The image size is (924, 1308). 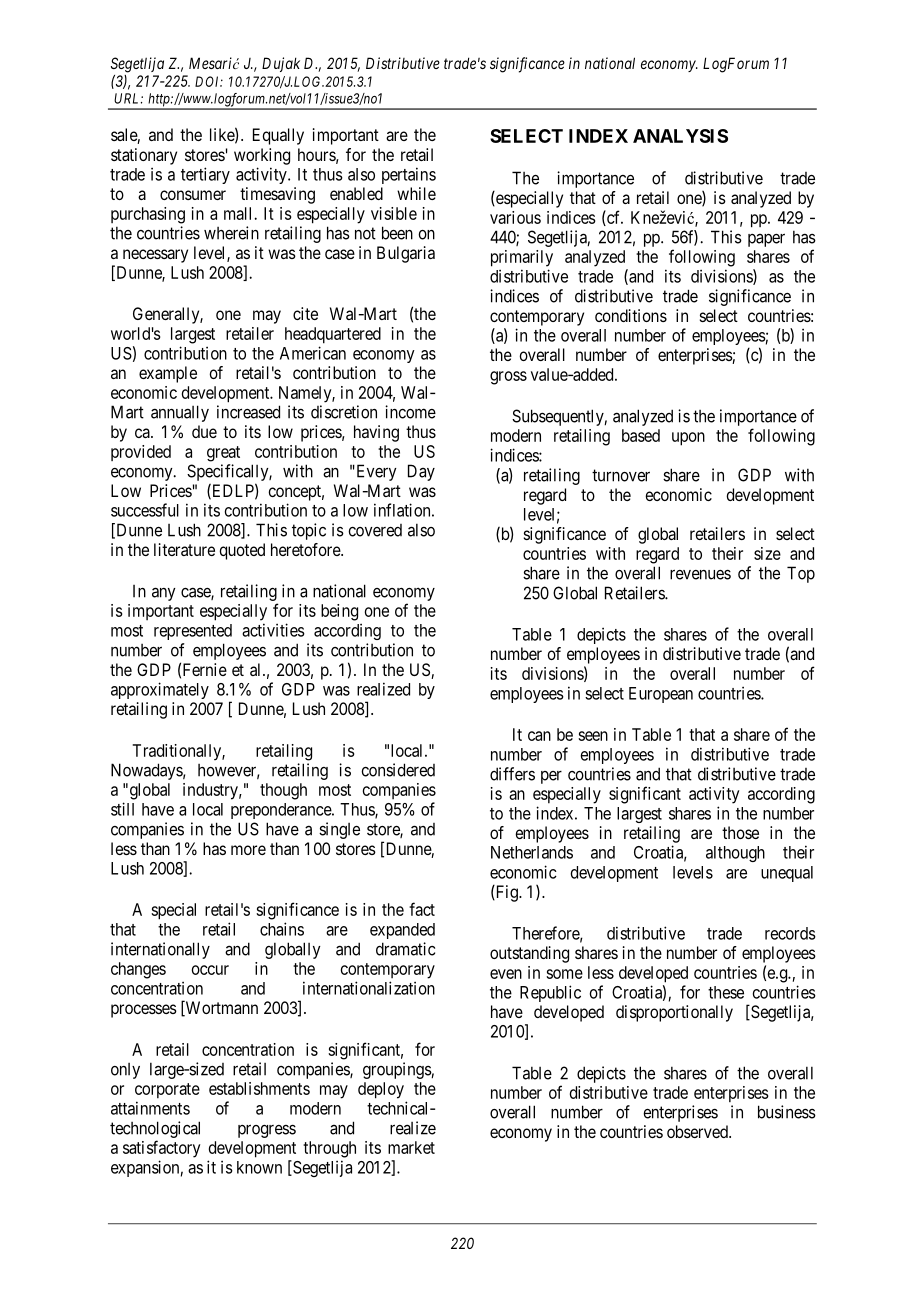 What do you see at coordinates (193, 632) in the screenshot?
I see `represented` at bounding box center [193, 632].
